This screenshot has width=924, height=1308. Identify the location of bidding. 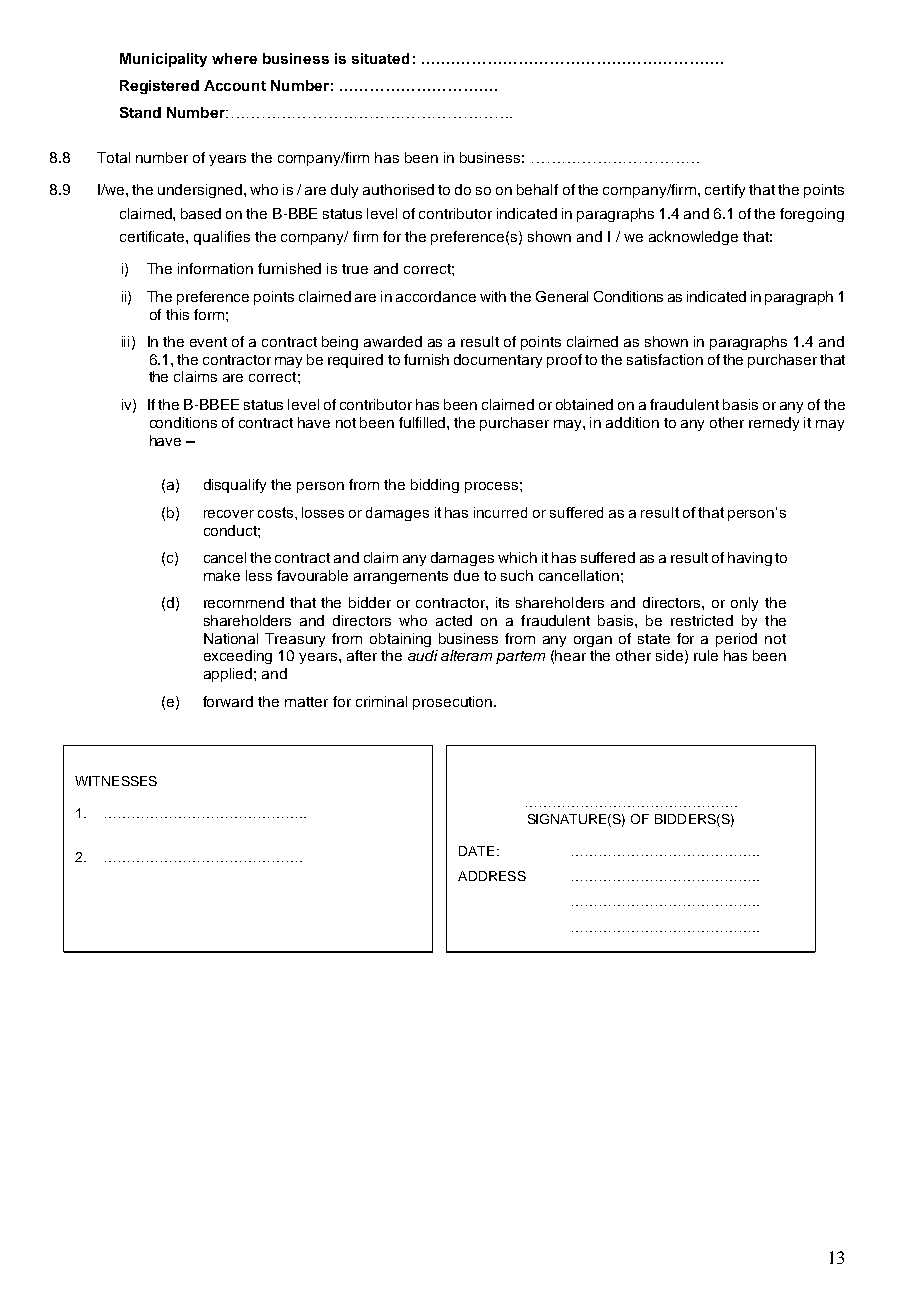
(435, 486).
